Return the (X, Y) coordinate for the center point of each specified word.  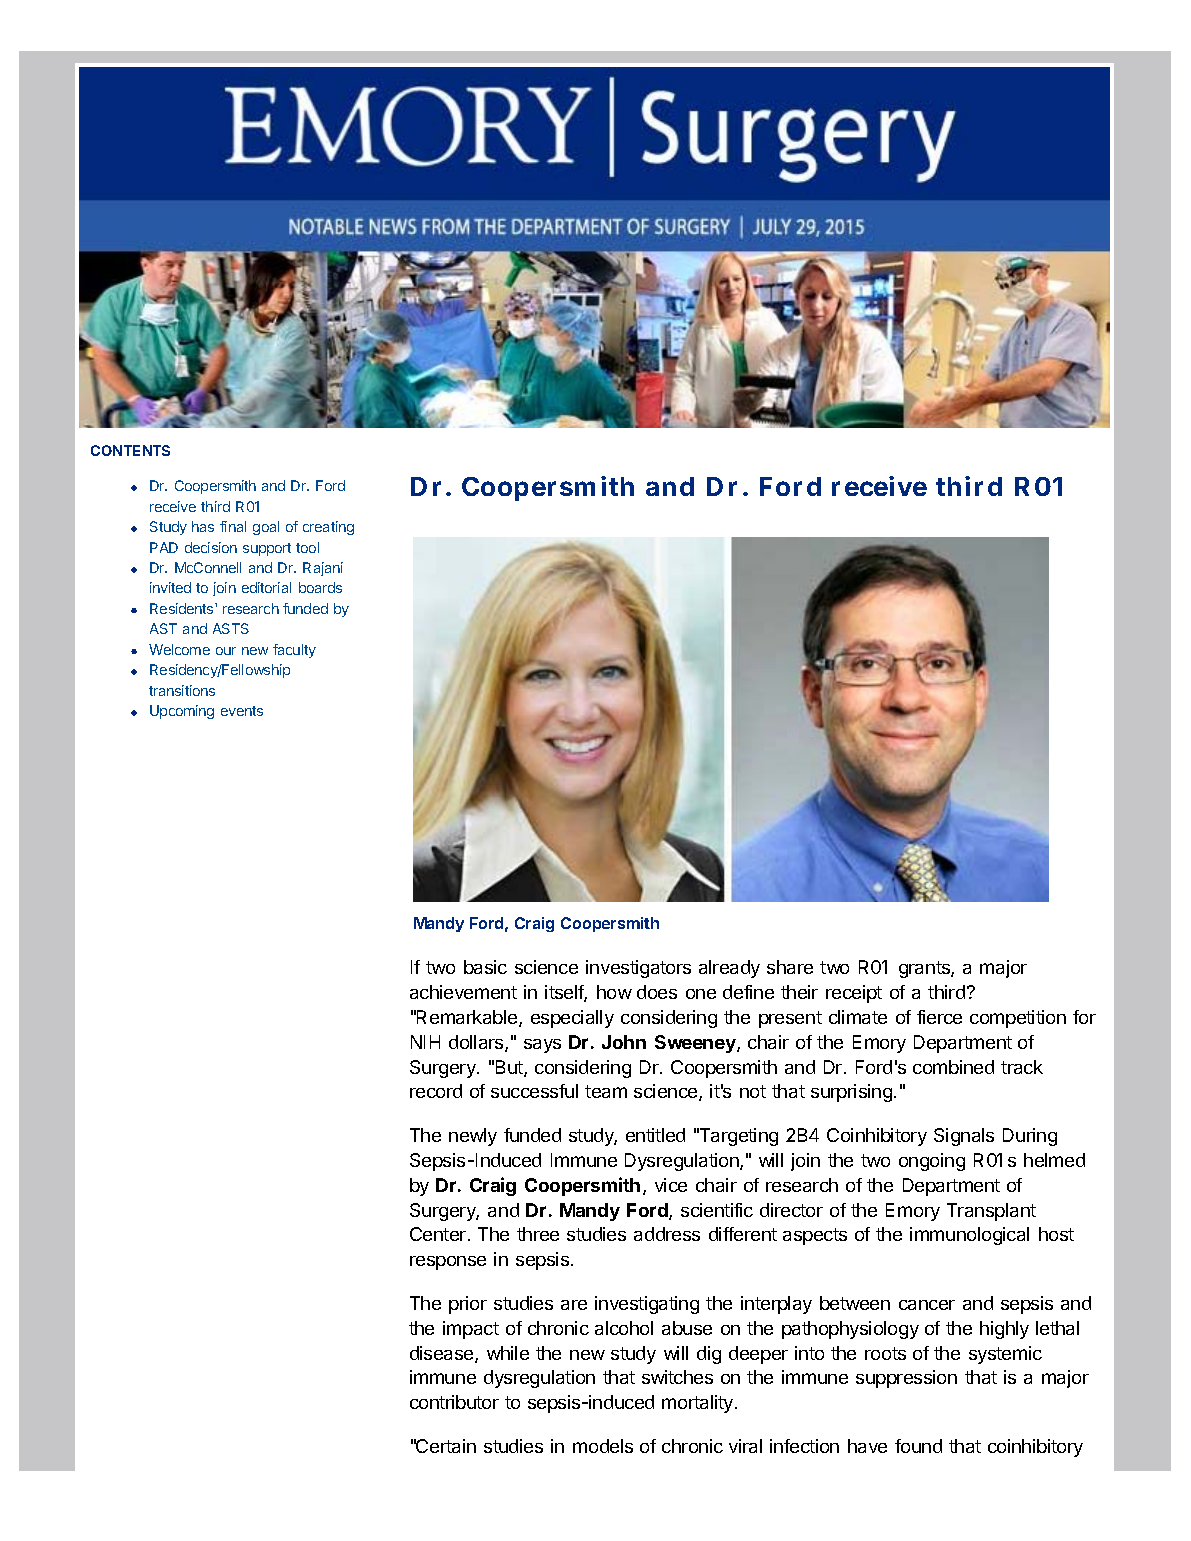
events (242, 711)
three (538, 1234)
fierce (939, 1017)
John (624, 1042)
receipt (854, 994)
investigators (638, 969)
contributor (454, 1402)
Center (439, 1234)
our (226, 651)
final (233, 526)
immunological (969, 1236)
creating (328, 528)
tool (307, 547)
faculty (294, 651)
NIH (425, 1042)
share (790, 967)
